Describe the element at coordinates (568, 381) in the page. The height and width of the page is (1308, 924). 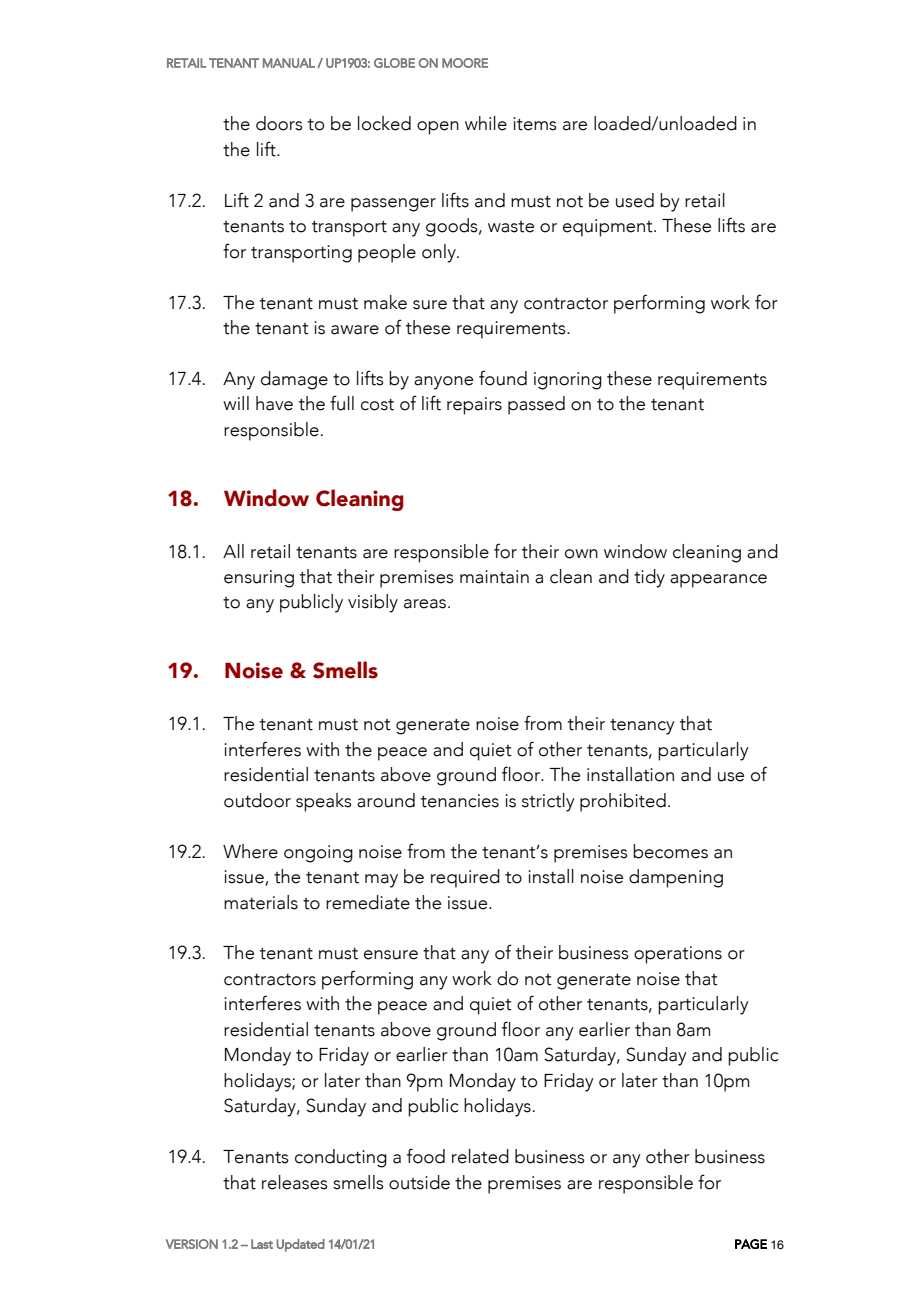
I see `ignoring` at that location.
